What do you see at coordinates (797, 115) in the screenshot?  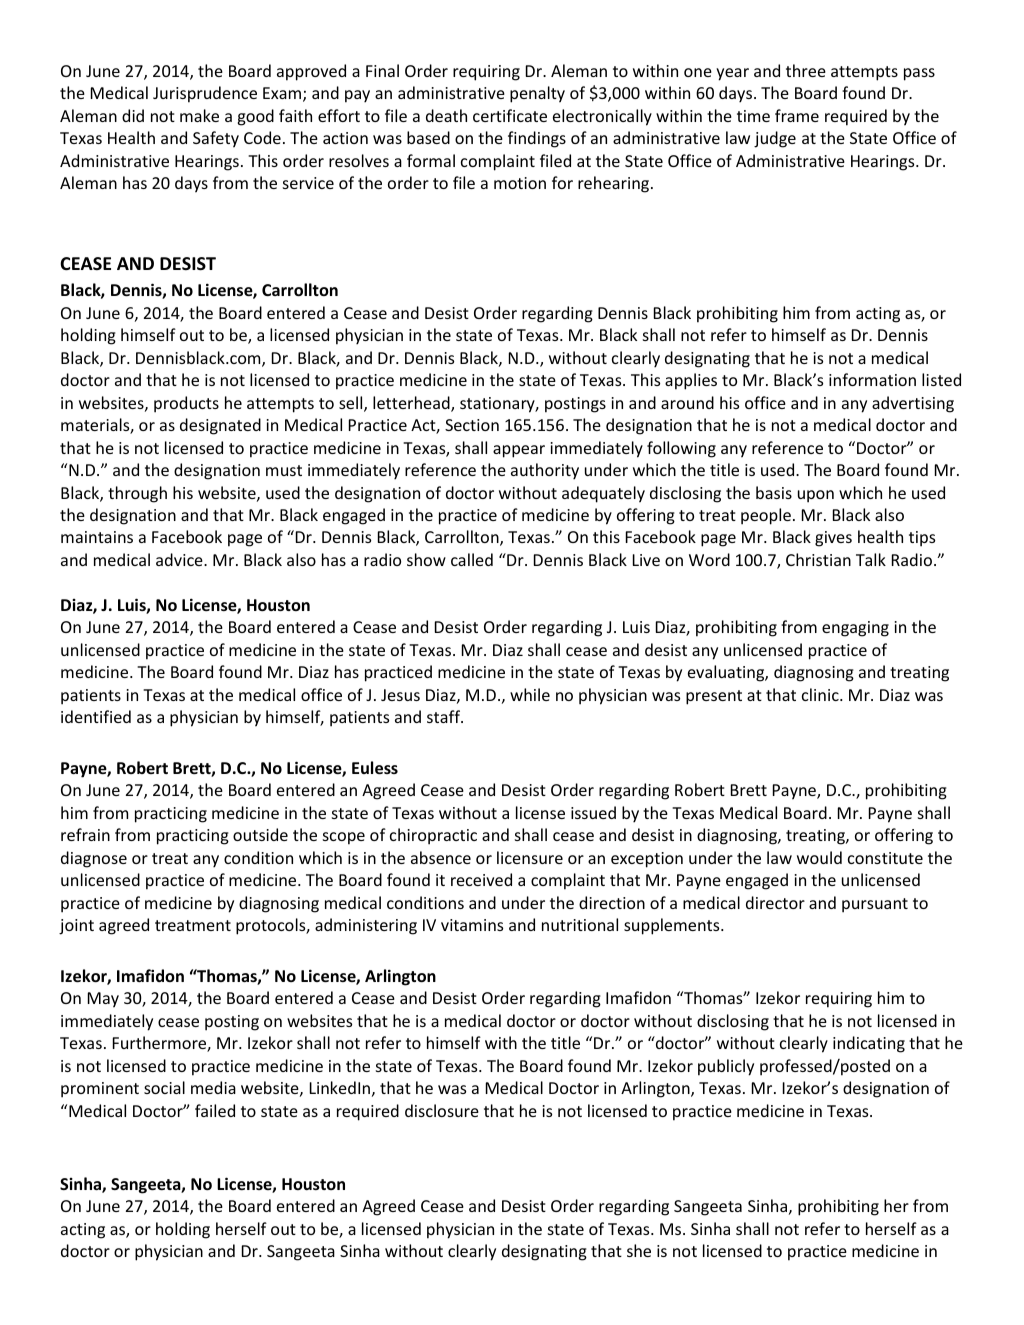 I see `frame` at bounding box center [797, 115].
